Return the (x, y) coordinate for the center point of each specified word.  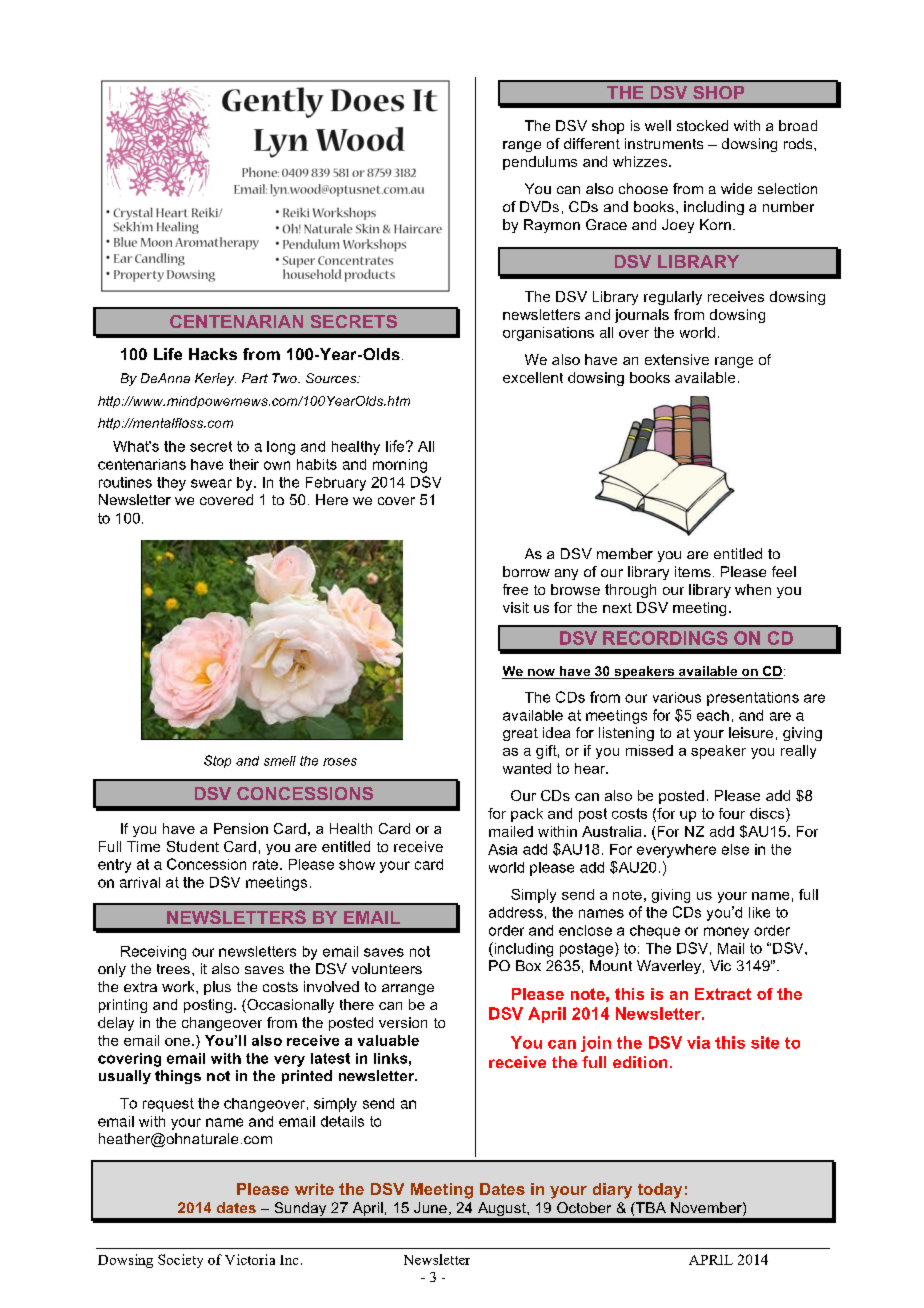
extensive (677, 359)
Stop (217, 761)
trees (173, 969)
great (520, 734)
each (713, 715)
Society (180, 1261)
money (726, 933)
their (244, 464)
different (592, 143)
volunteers (387, 968)
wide (736, 188)
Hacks (213, 354)
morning (400, 466)
